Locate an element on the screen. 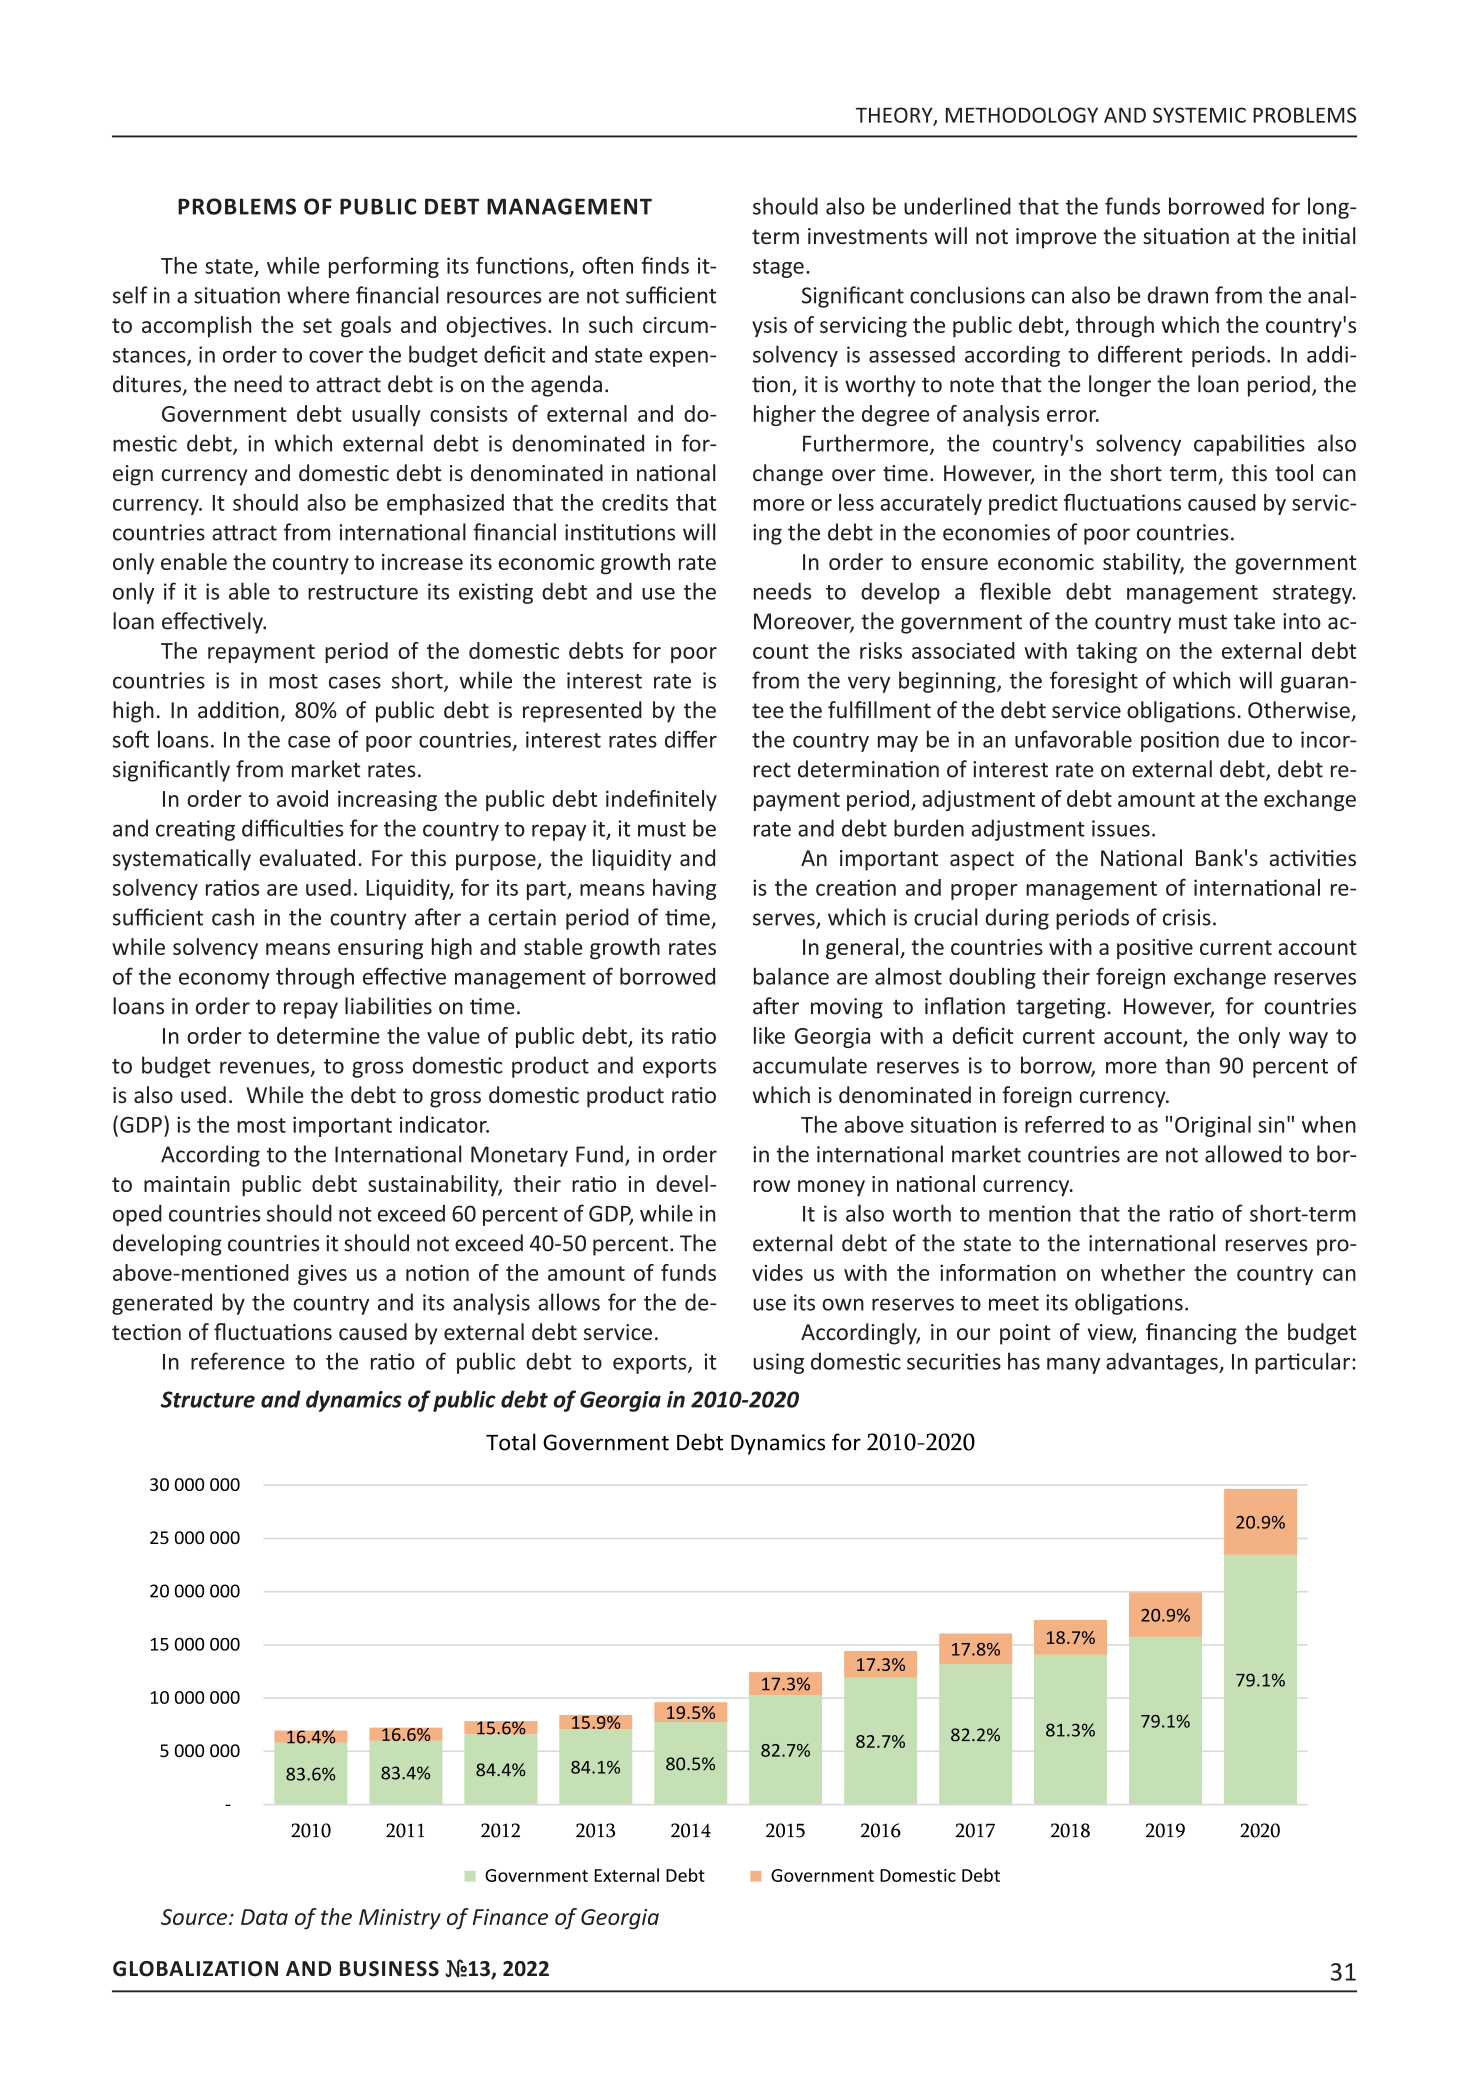  take is located at coordinates (1254, 621).
